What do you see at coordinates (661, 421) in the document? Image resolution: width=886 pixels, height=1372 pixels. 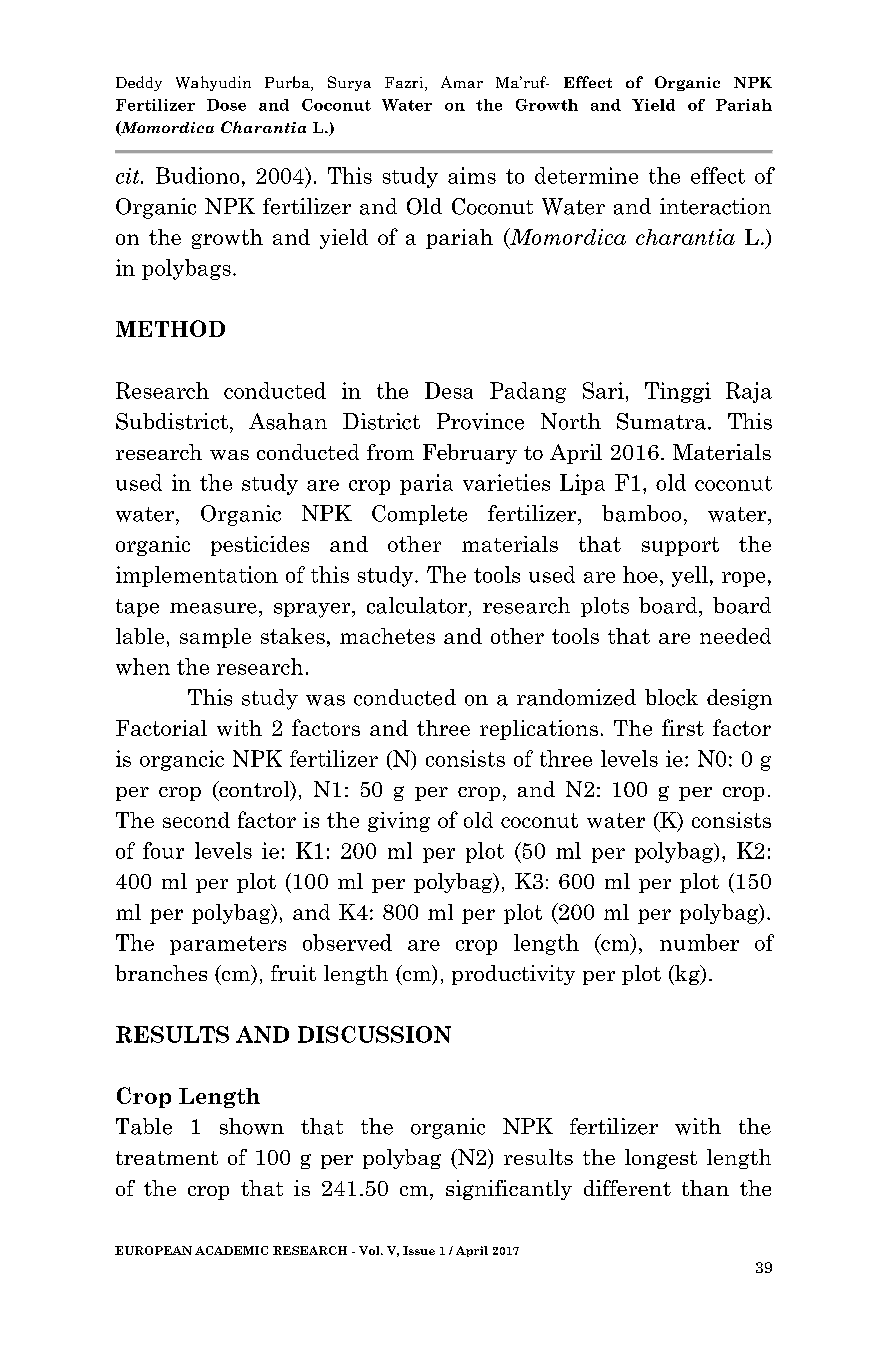 I see `Sumatra` at bounding box center [661, 421].
